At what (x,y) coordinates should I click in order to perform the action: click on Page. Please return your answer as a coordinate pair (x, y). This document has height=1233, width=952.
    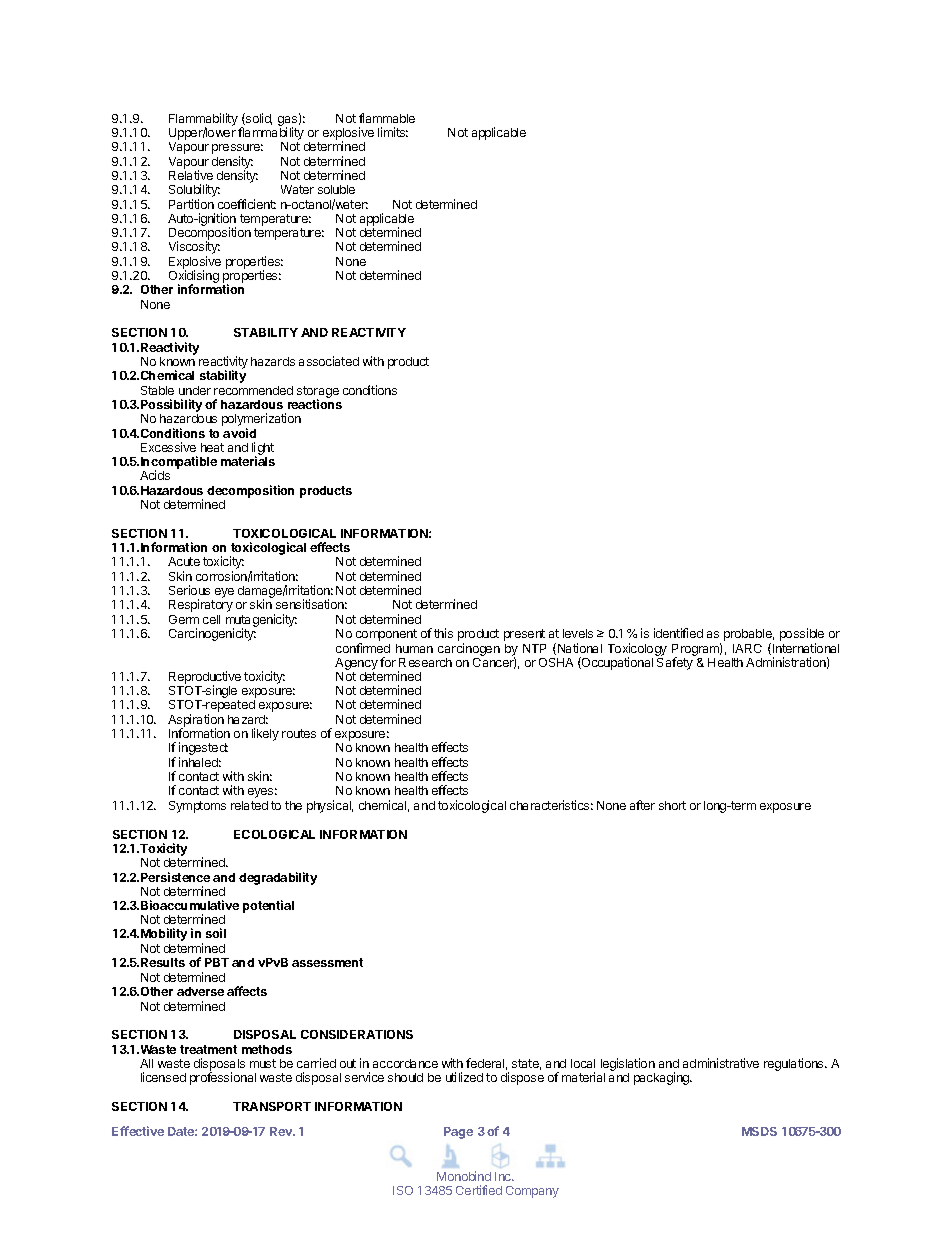
    Looking at the image, I should click on (458, 1133).
